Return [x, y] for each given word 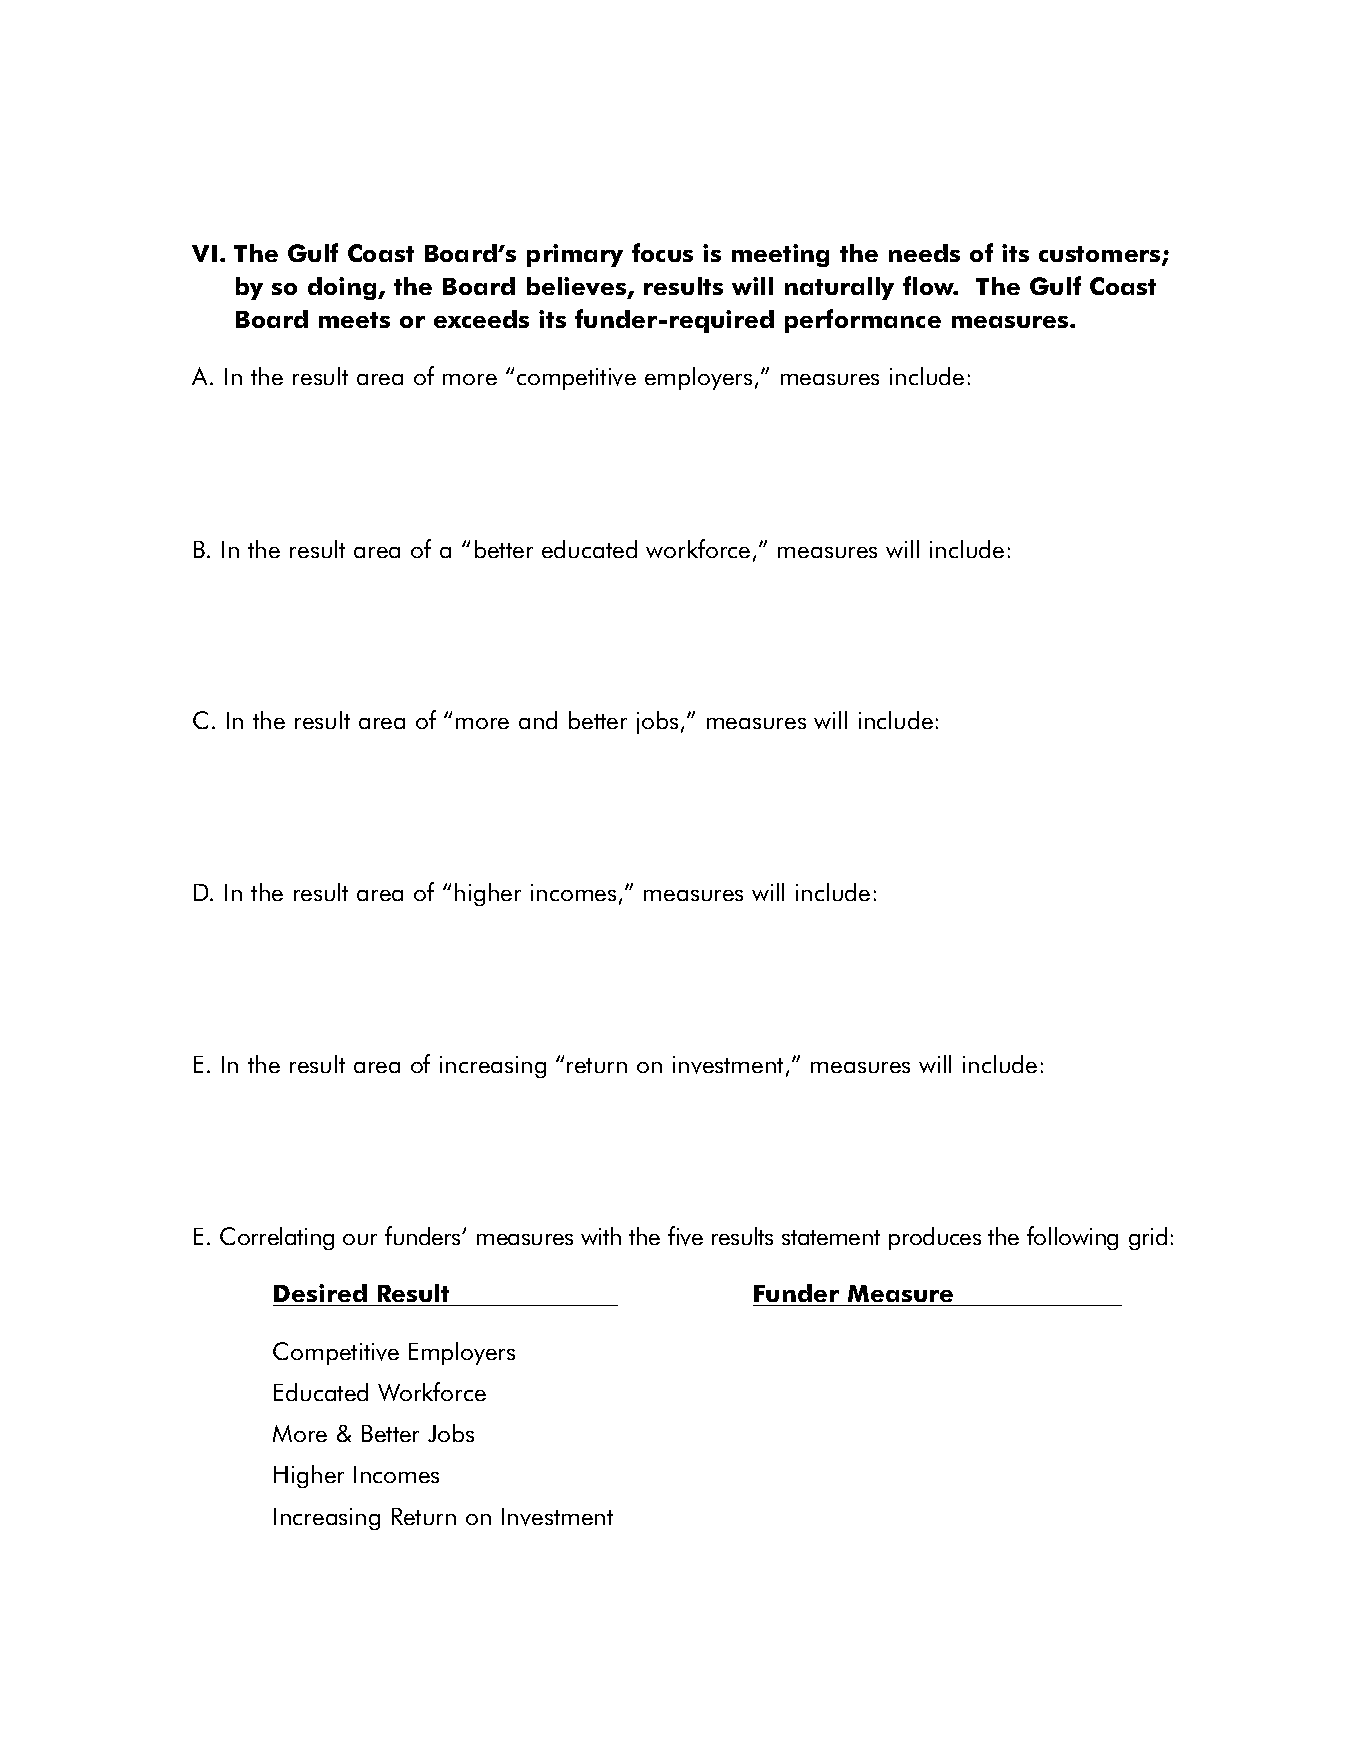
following [1072, 1238]
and [538, 720]
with [601, 1236]
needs [924, 253]
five [685, 1236]
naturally [839, 288]
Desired [321, 1295]
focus [662, 252]
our [360, 1239]
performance [863, 321]
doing [343, 288]
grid [1148, 1238]
